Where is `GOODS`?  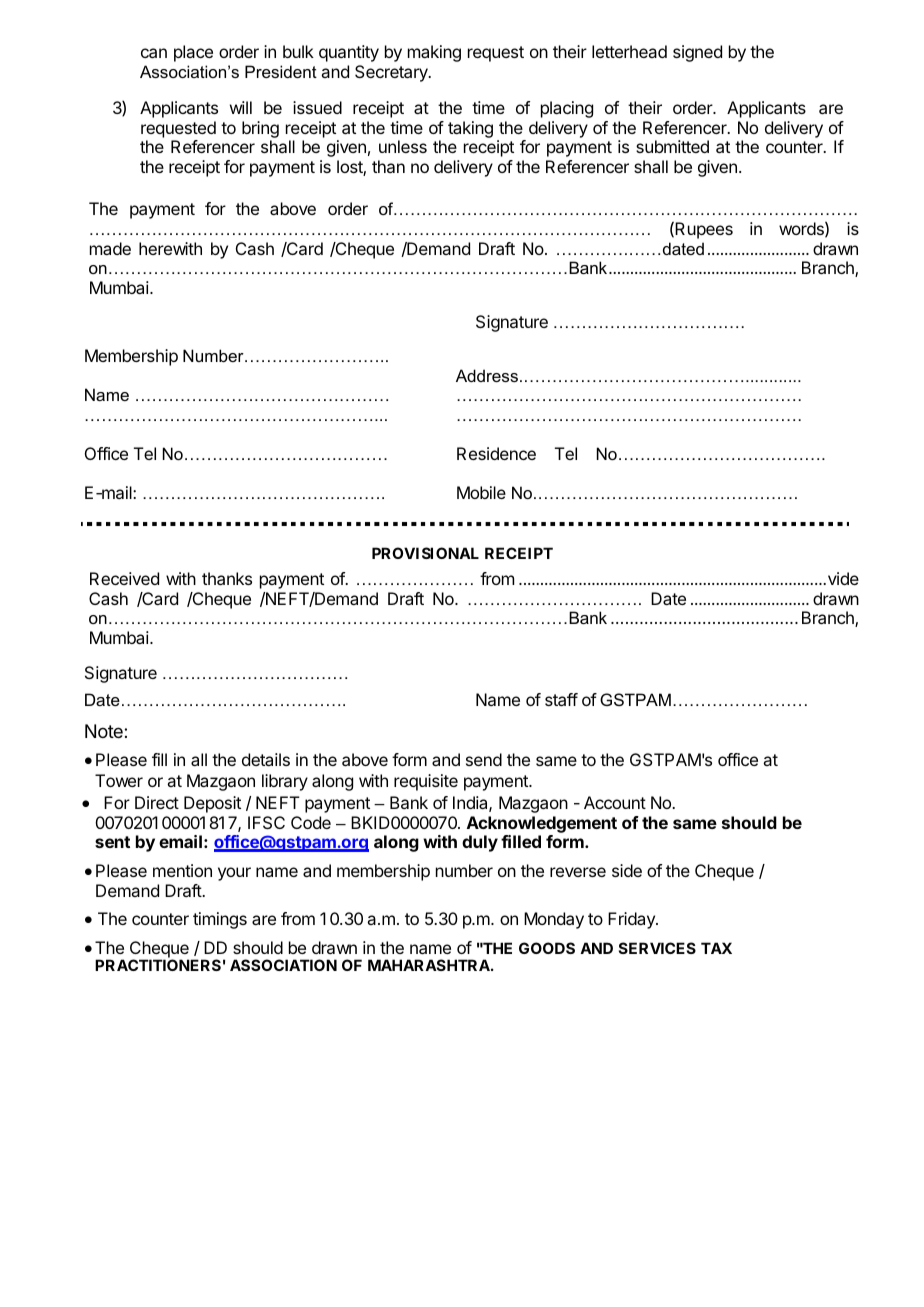 GOODS is located at coordinates (547, 948).
